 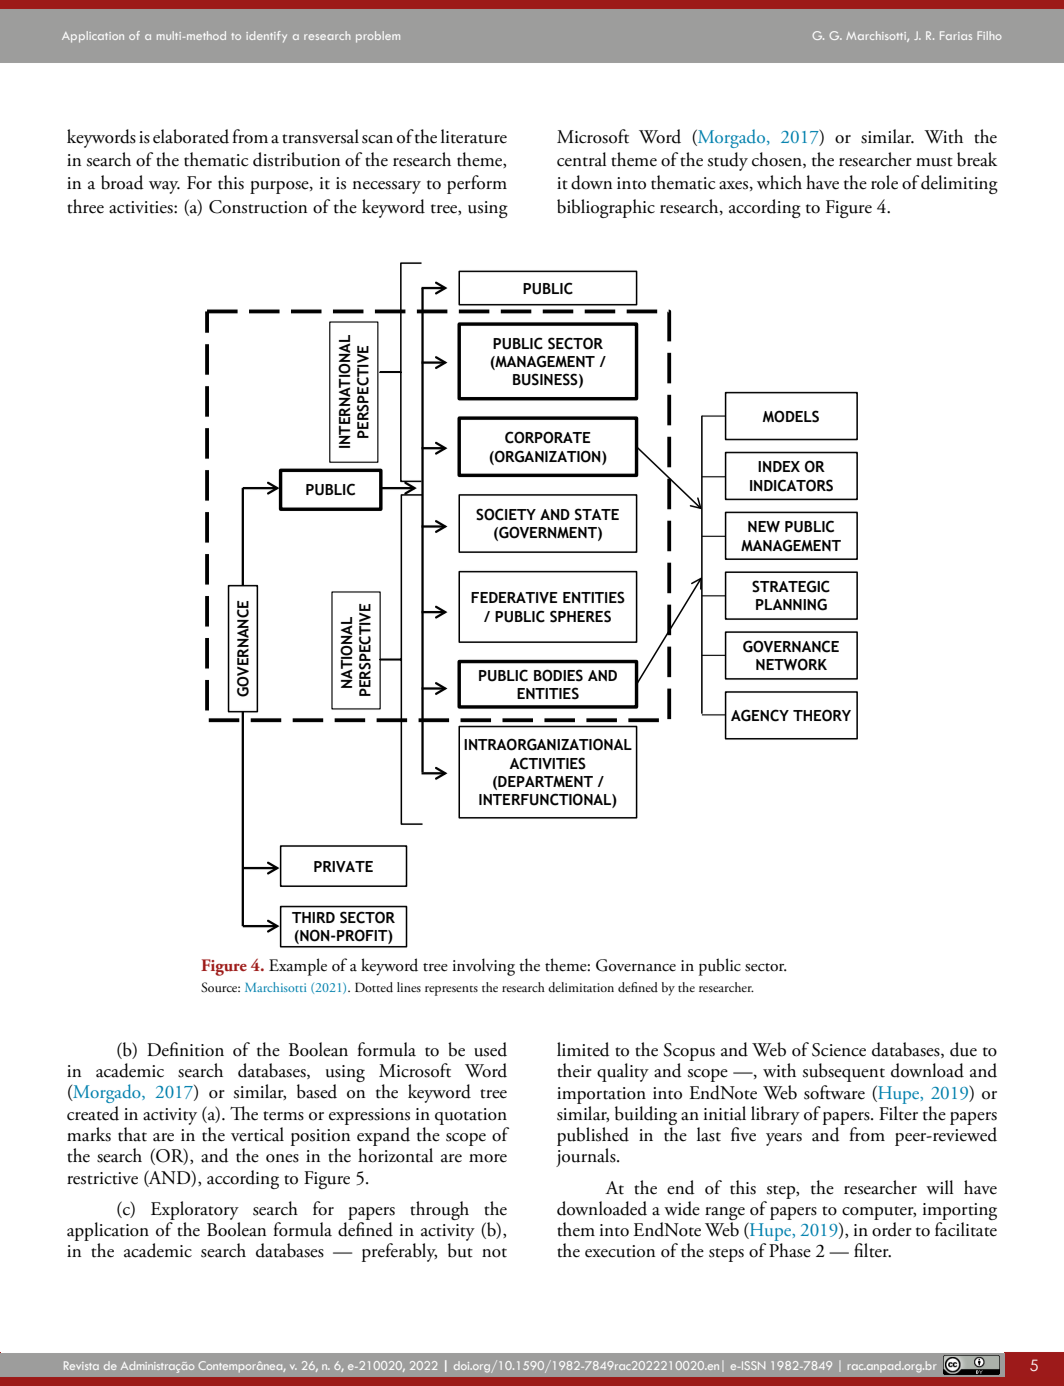 What do you see at coordinates (474, 136) in the screenshot?
I see `literature` at bounding box center [474, 136].
